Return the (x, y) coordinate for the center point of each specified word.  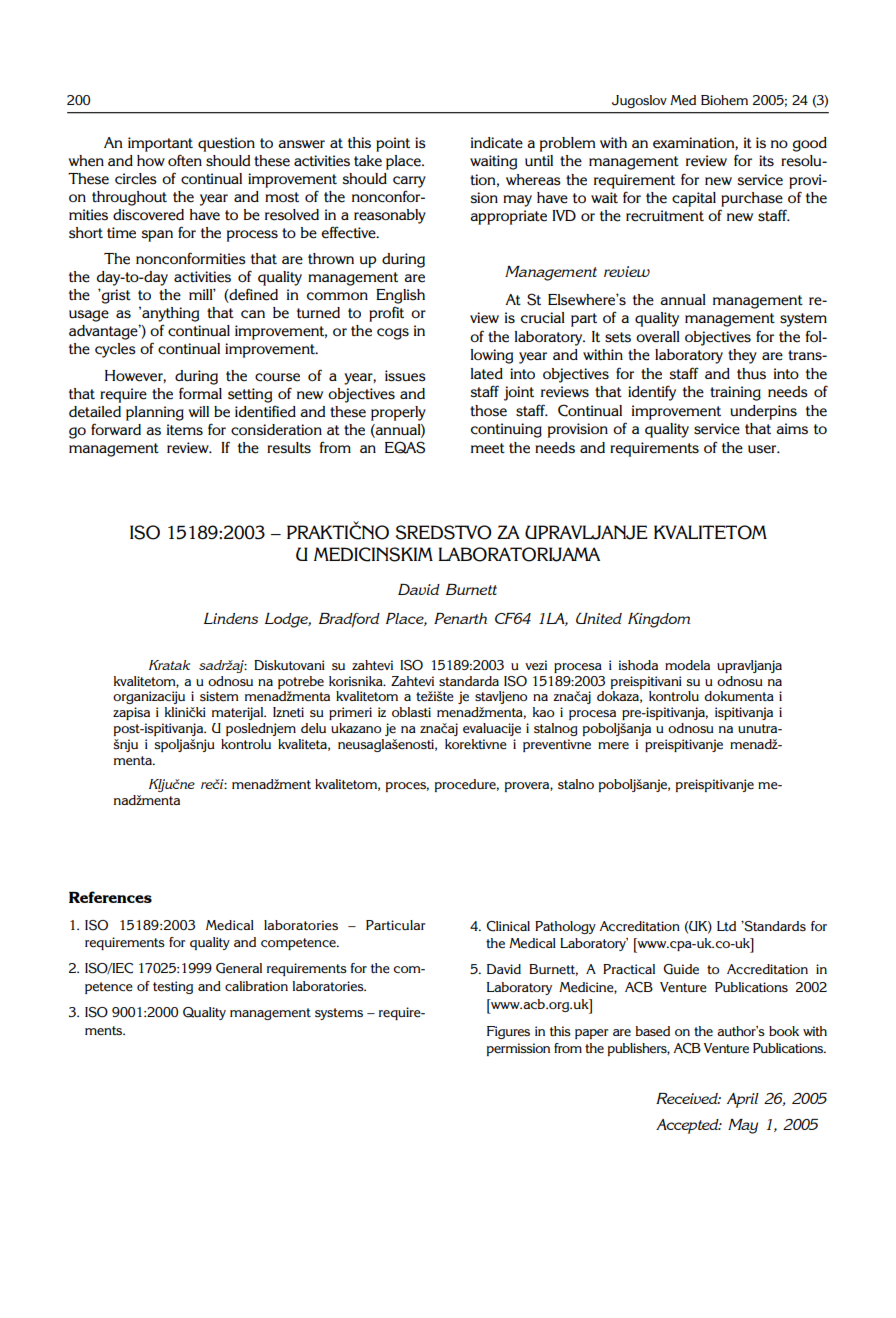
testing (173, 987)
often (185, 160)
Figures (508, 1032)
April (743, 1100)
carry (409, 182)
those (488, 411)
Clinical (508, 926)
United (599, 618)
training (735, 393)
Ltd (726, 926)
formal (200, 393)
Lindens (231, 618)
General (239, 968)
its (766, 161)
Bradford (349, 620)
